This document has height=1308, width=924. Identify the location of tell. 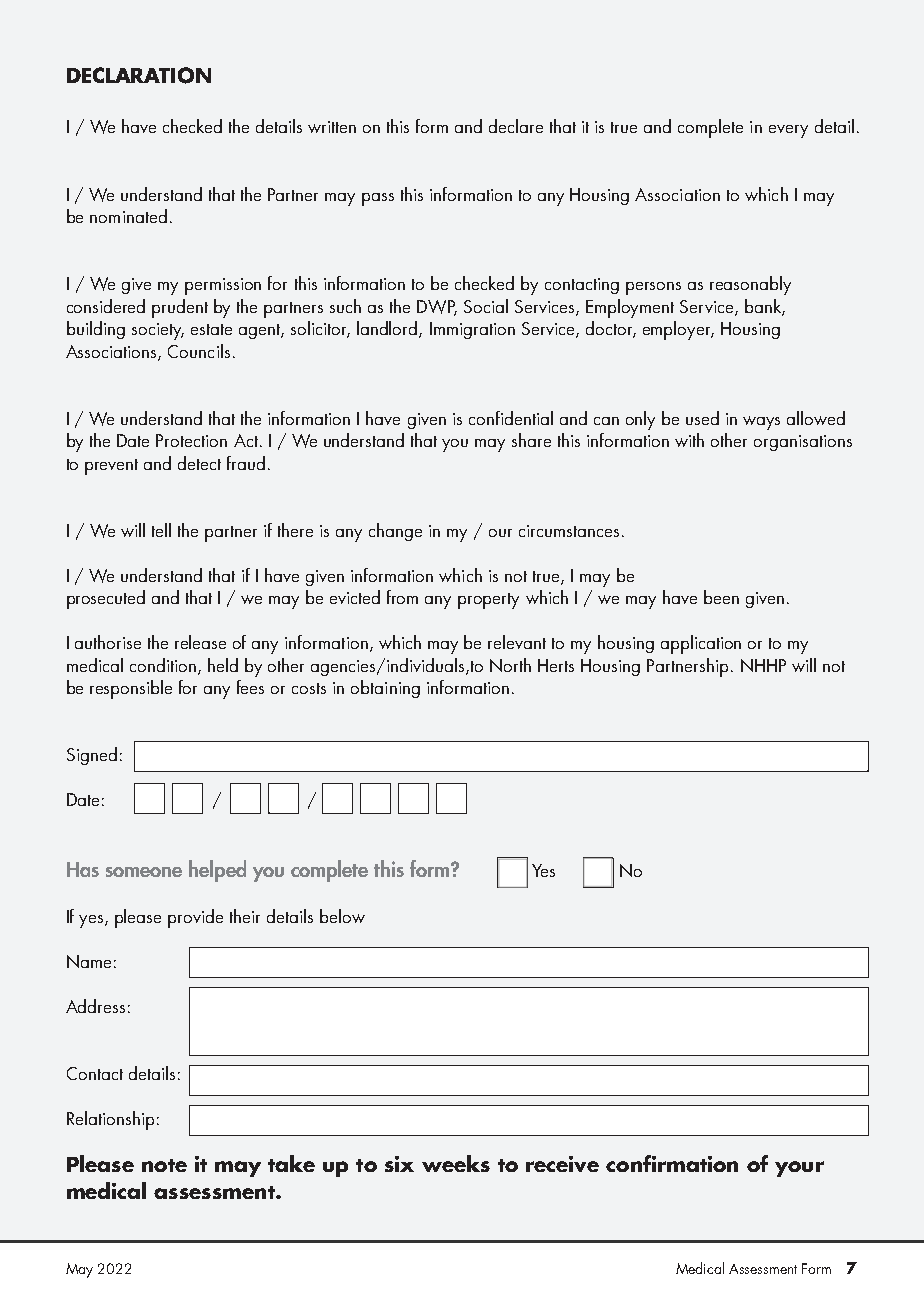
(161, 530).
